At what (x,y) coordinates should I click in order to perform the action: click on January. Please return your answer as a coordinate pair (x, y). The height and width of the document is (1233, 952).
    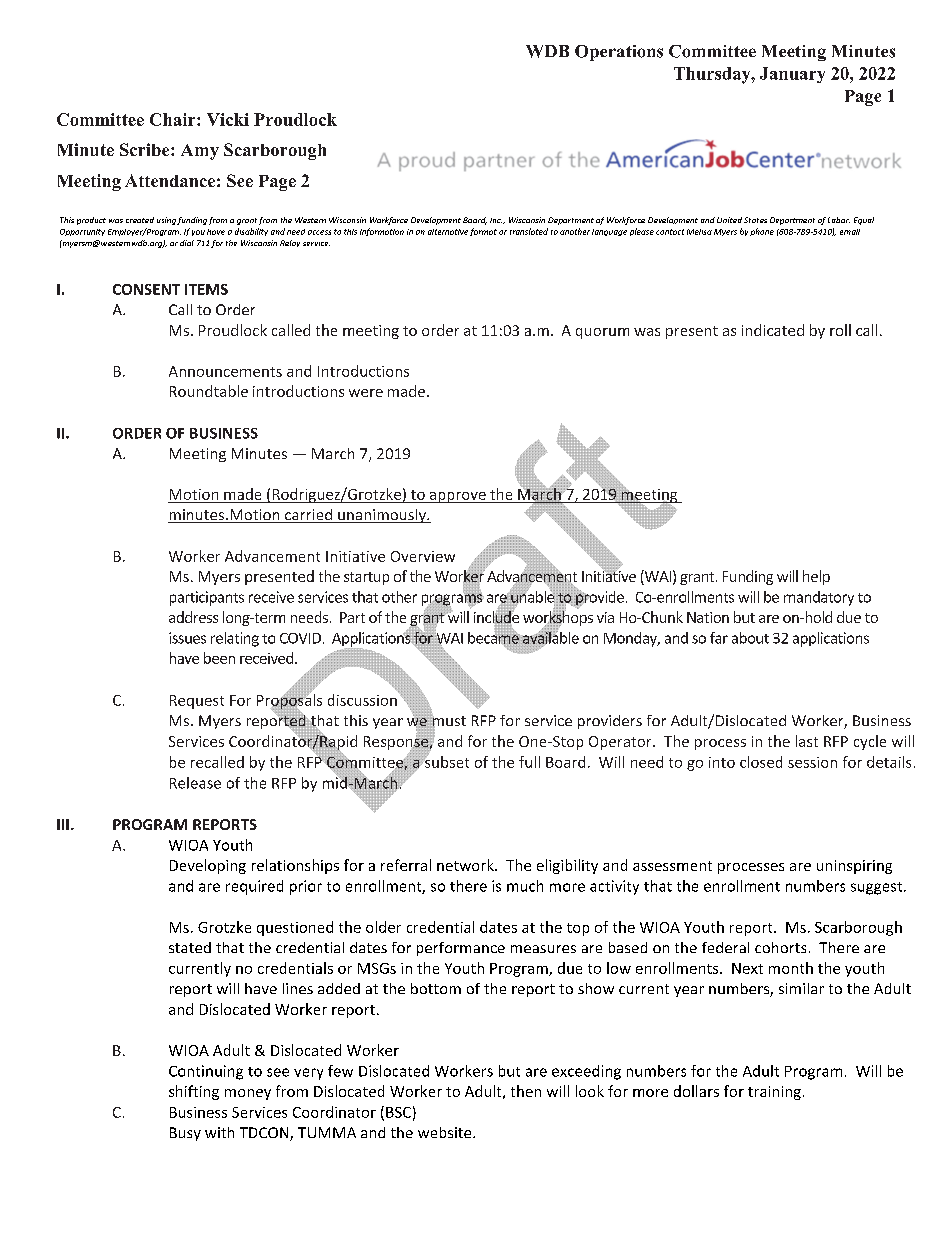
    Looking at the image, I should click on (792, 75).
